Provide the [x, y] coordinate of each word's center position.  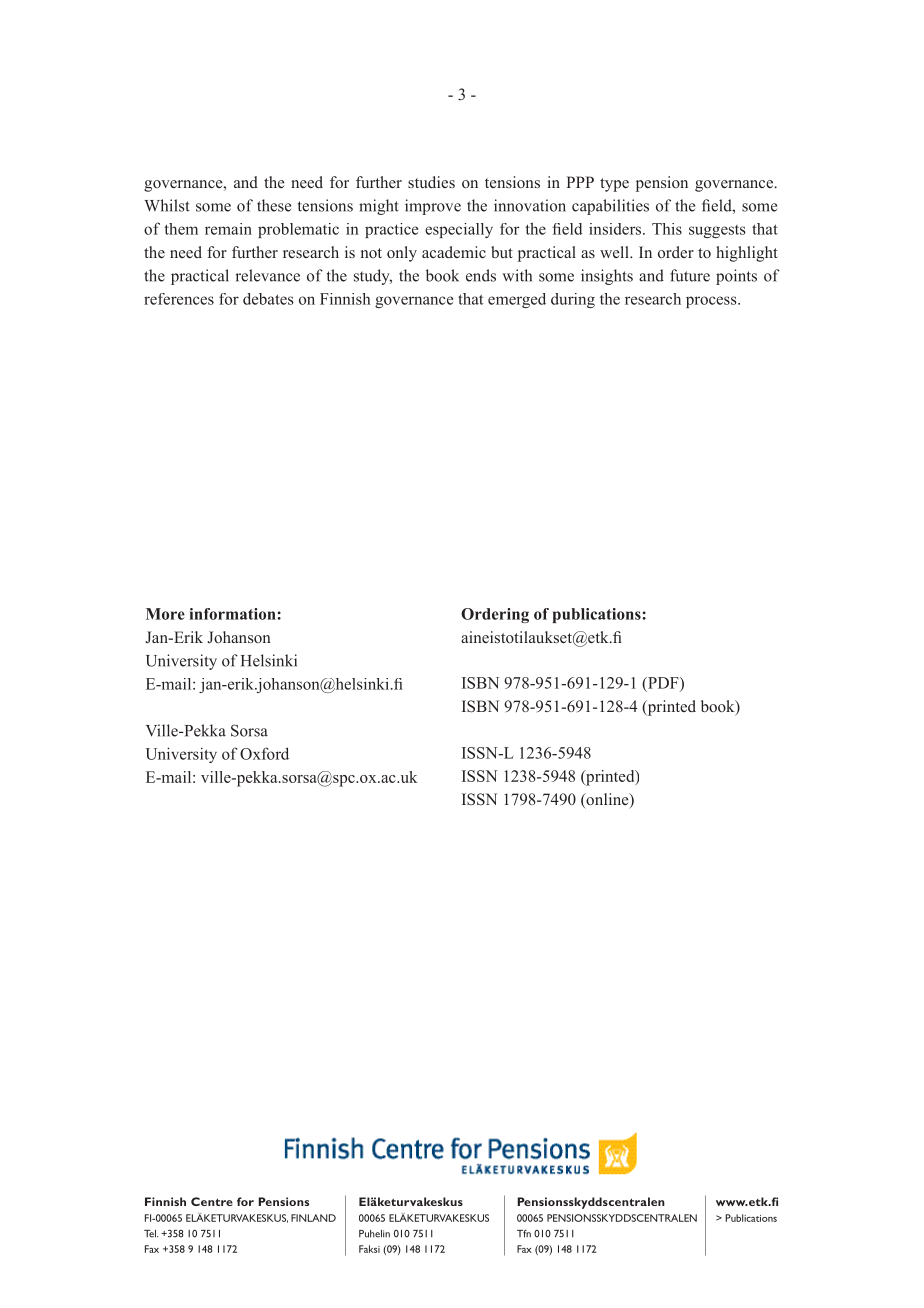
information [233, 614]
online [607, 800]
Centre [212, 1201]
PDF [663, 683]
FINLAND [313, 1218]
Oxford [264, 753]
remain [228, 229]
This [667, 229]
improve [433, 207]
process [712, 302]
